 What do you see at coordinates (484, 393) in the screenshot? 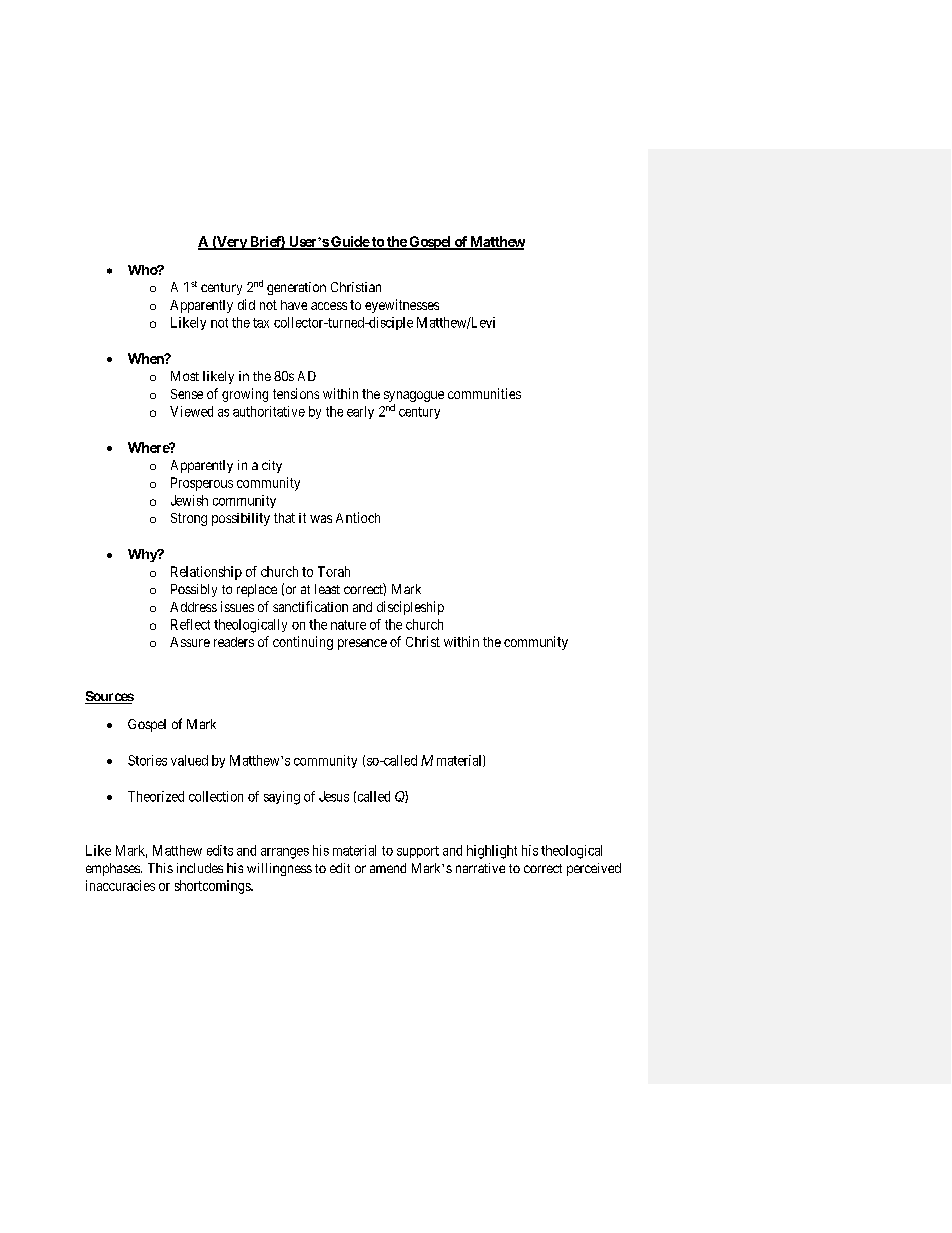
I see `communities` at bounding box center [484, 393].
